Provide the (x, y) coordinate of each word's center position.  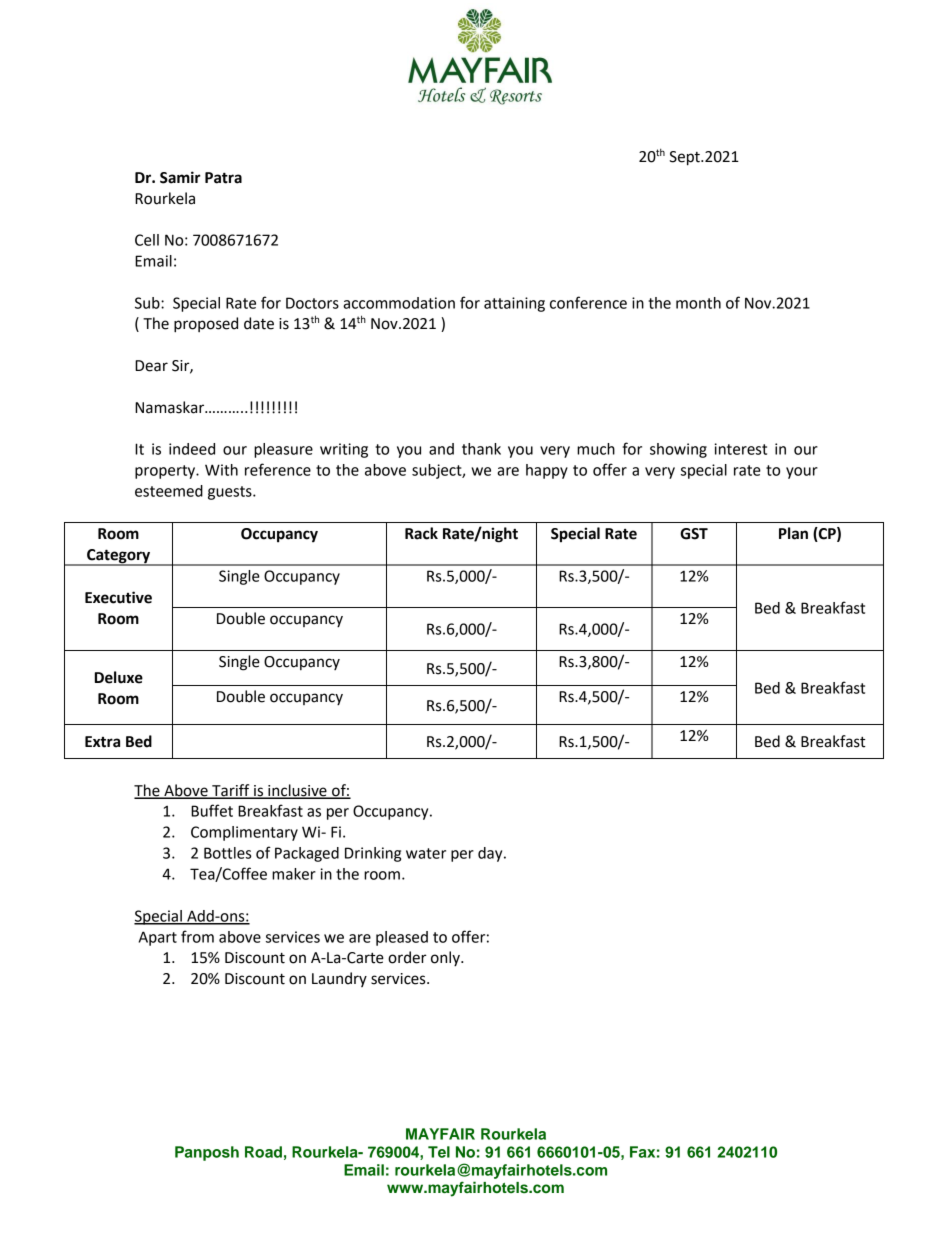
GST (694, 534)
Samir (180, 177)
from (197, 936)
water (426, 853)
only (446, 958)
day (491, 854)
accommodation (399, 303)
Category (118, 557)
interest (740, 449)
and (441, 449)
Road (263, 1152)
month (698, 303)
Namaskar (171, 407)
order (407, 957)
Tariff (231, 791)
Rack (421, 533)
